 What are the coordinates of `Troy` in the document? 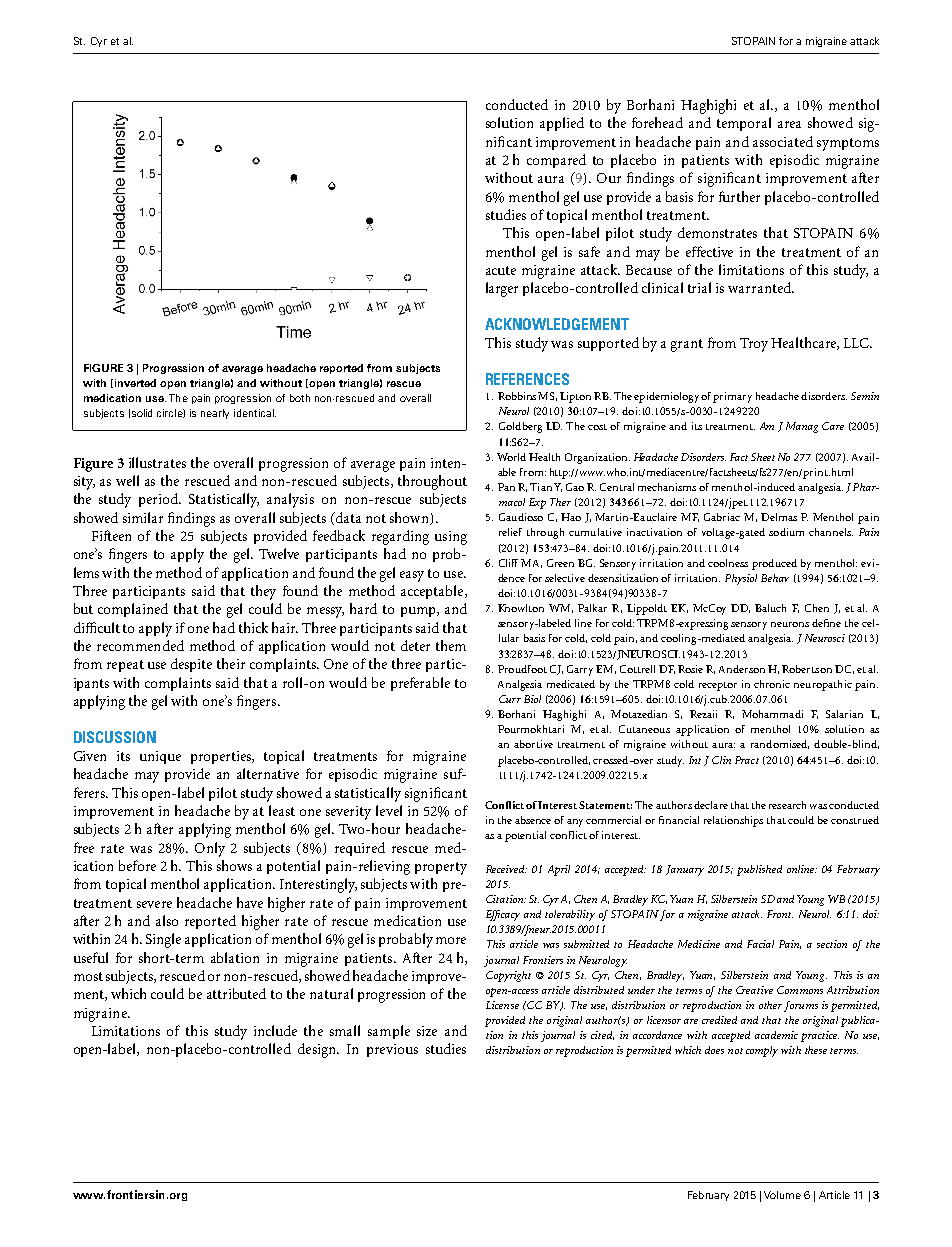 It's located at (754, 345).
